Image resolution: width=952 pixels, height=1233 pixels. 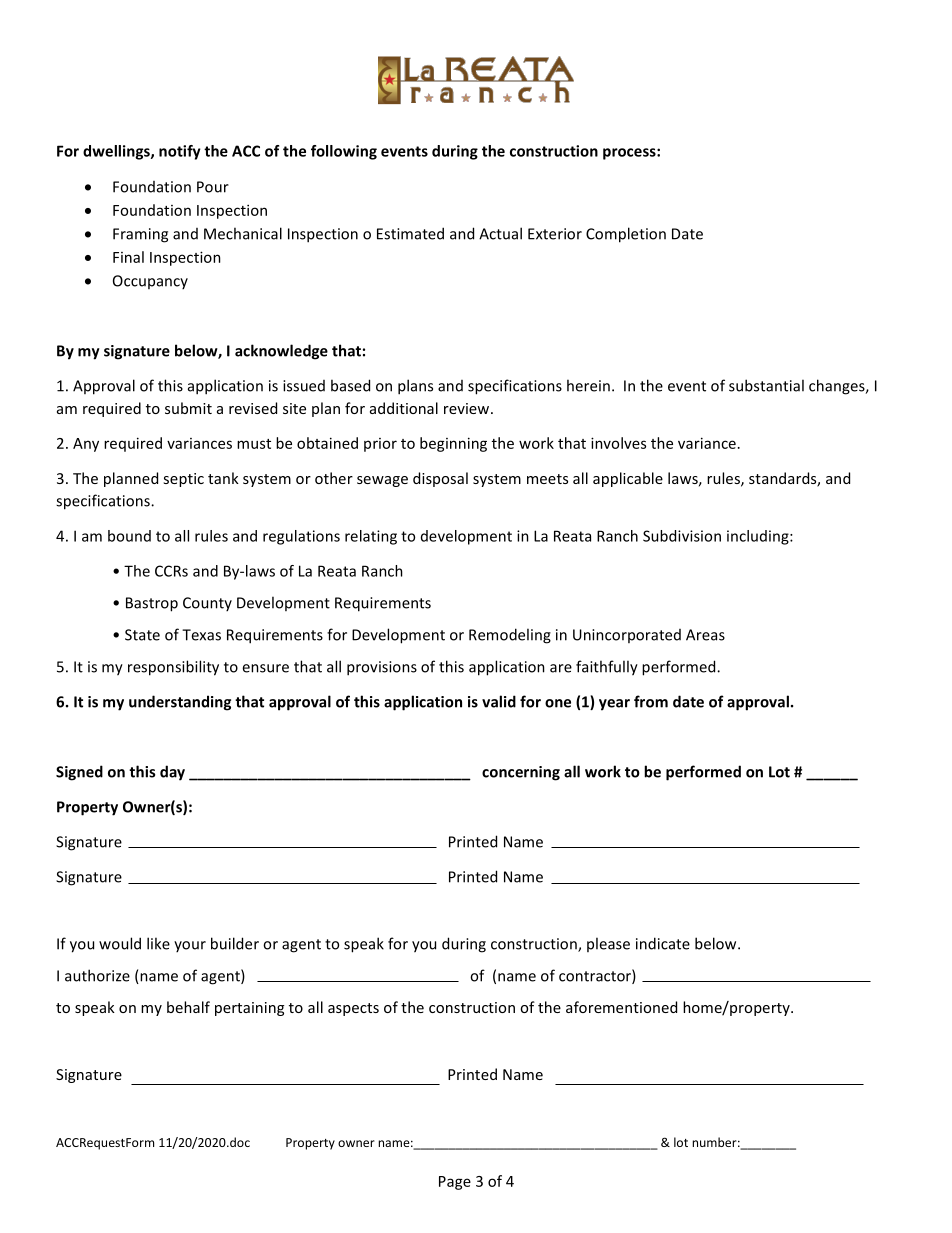 I want to click on behalf, so click(x=188, y=1007).
